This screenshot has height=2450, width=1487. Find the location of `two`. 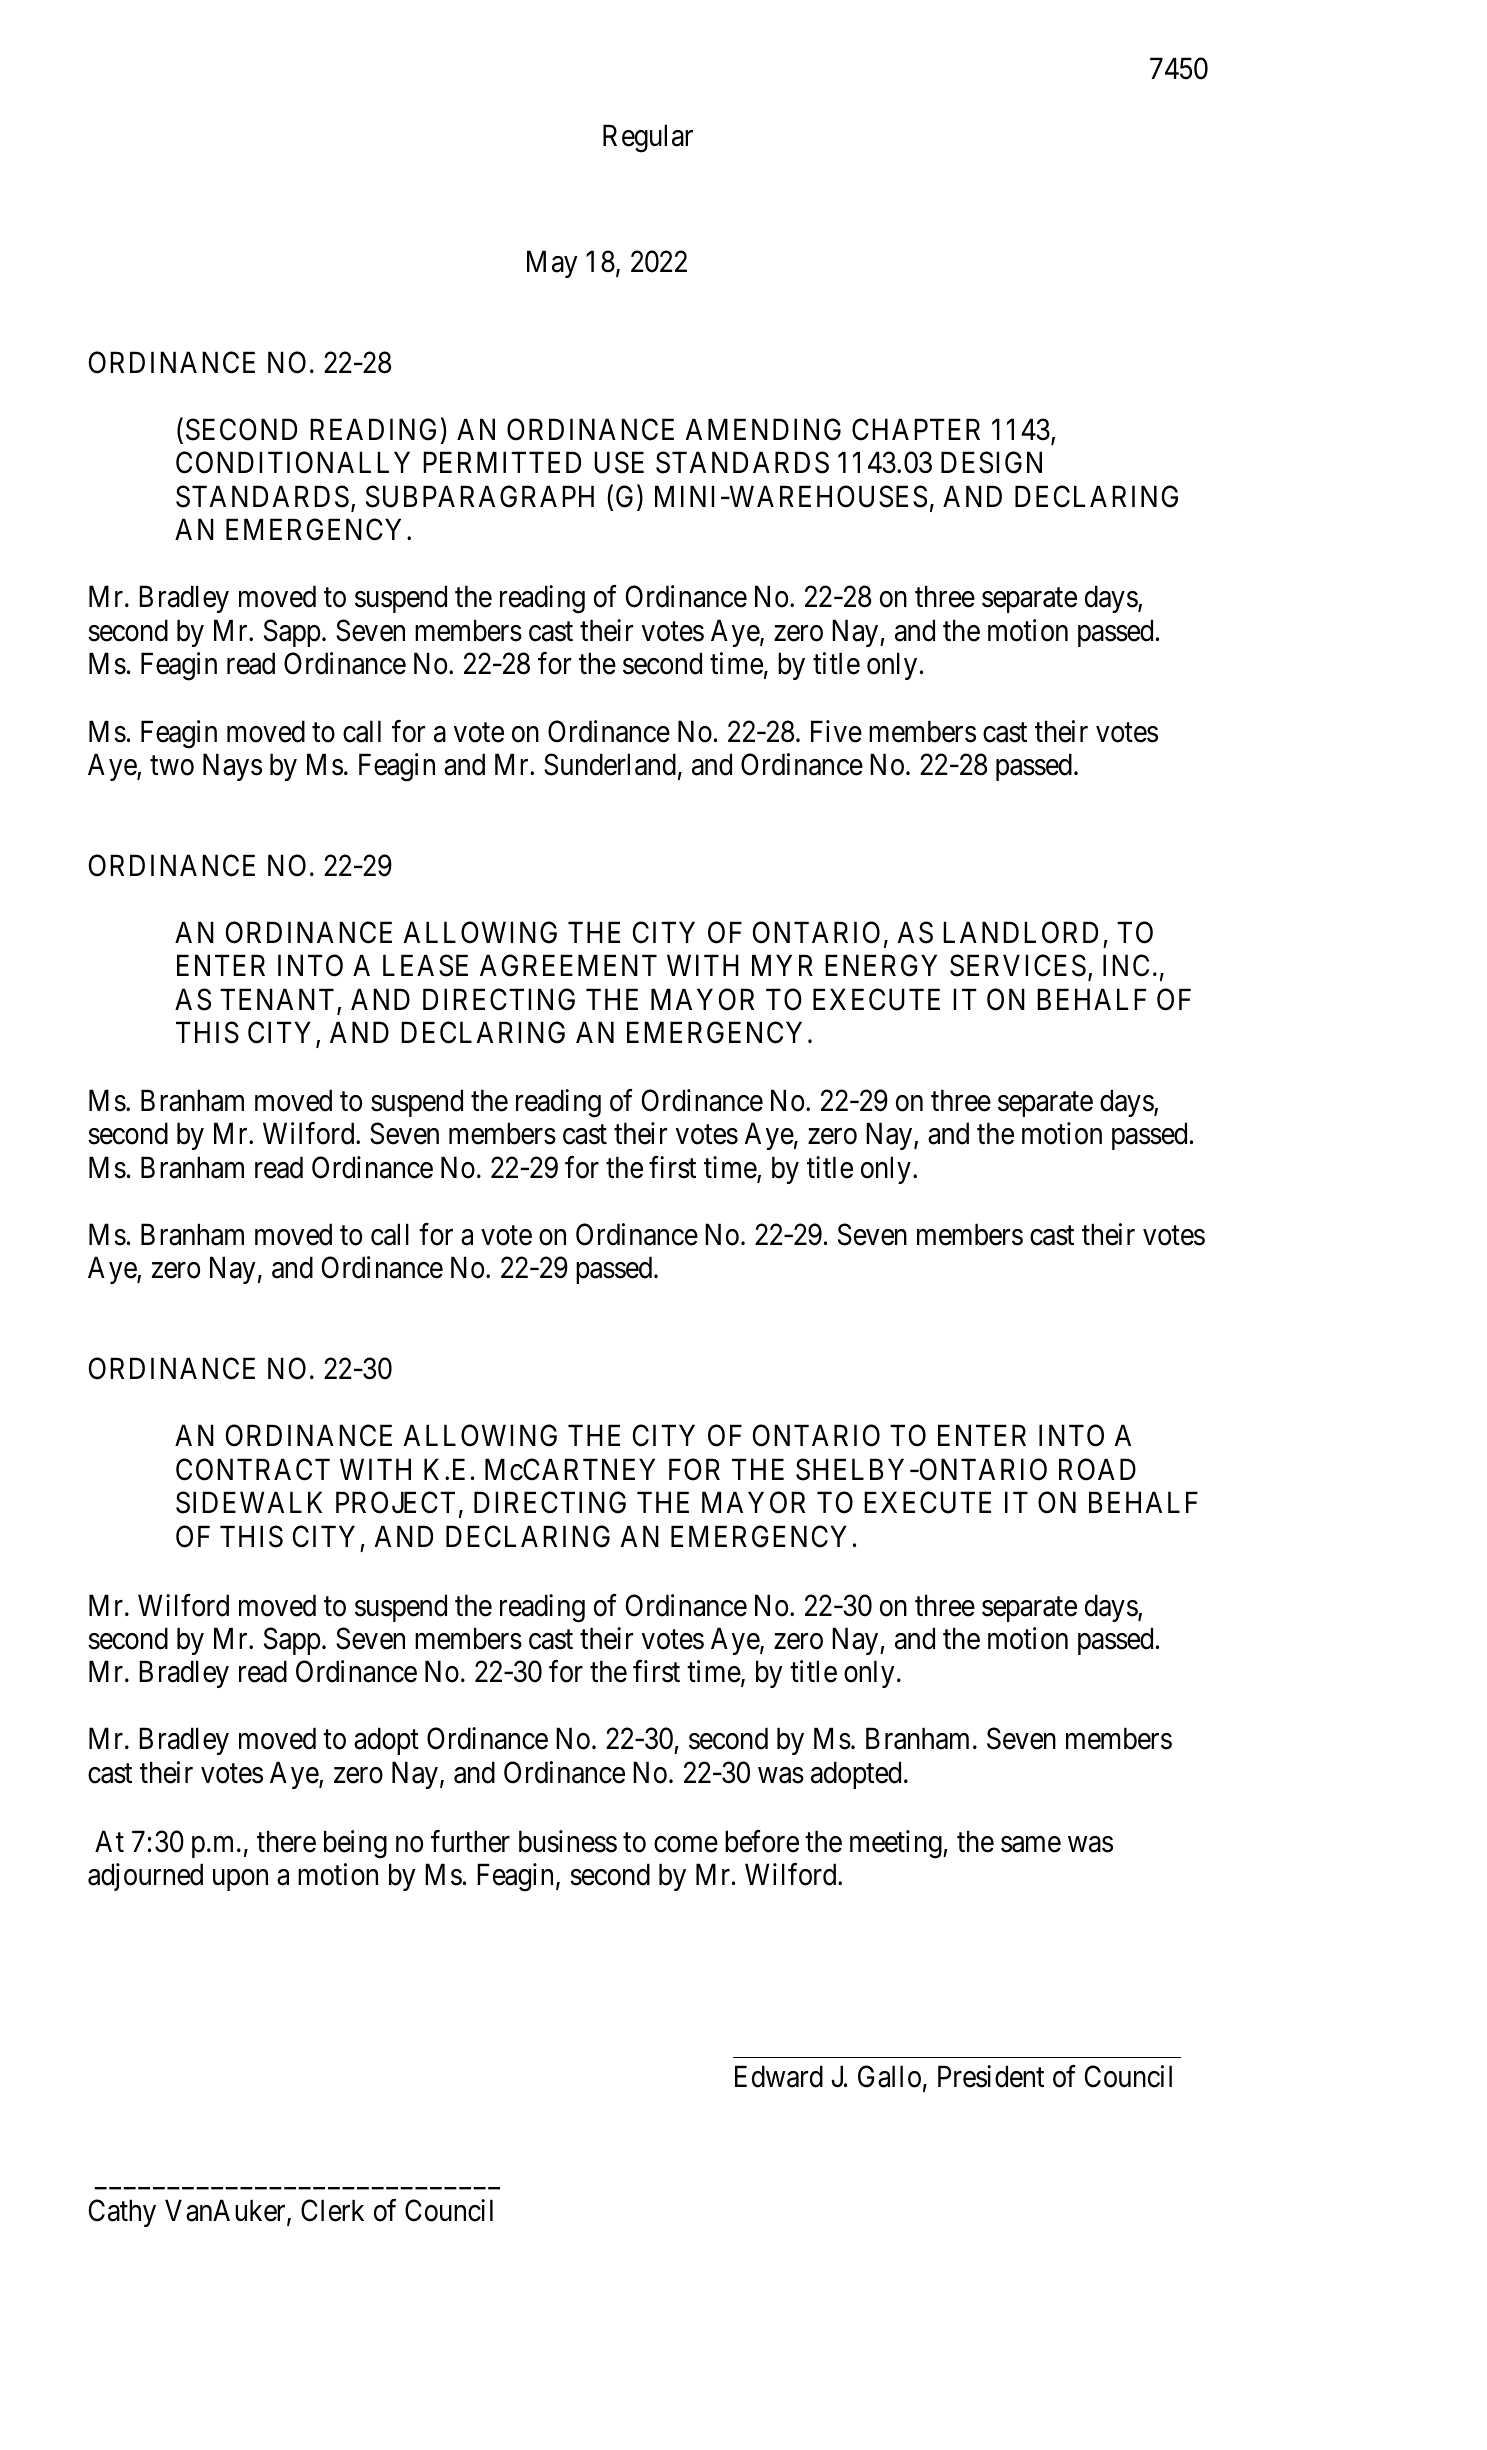

two is located at coordinates (172, 766).
